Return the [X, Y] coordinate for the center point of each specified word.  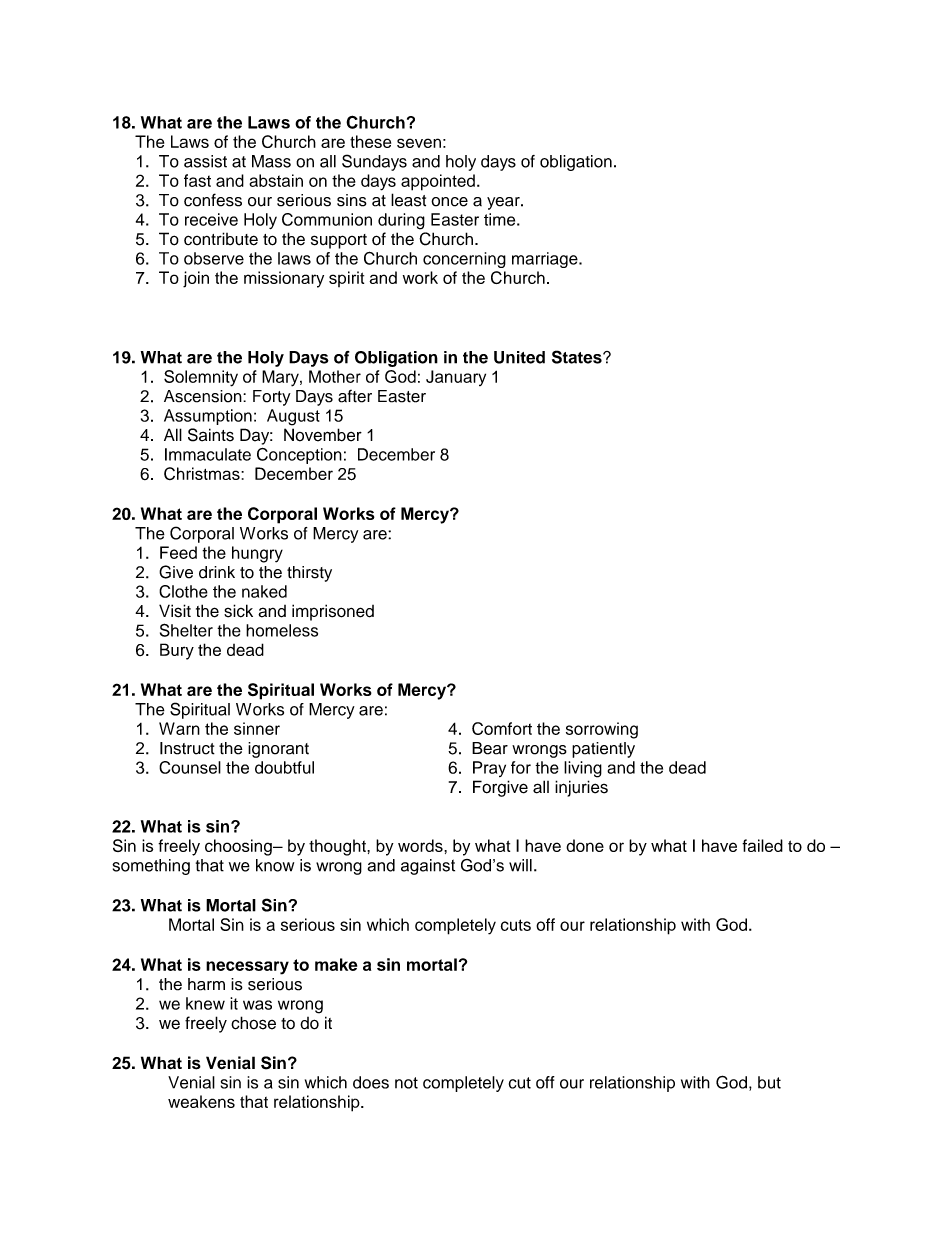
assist [205, 161]
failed [762, 845]
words [421, 845]
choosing [239, 847]
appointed [438, 182]
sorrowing [602, 730]
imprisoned [333, 612]
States [578, 357]
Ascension [204, 396]
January [456, 378]
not [406, 1083]
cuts [516, 925]
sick [238, 611]
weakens [201, 1101]
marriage [546, 260]
